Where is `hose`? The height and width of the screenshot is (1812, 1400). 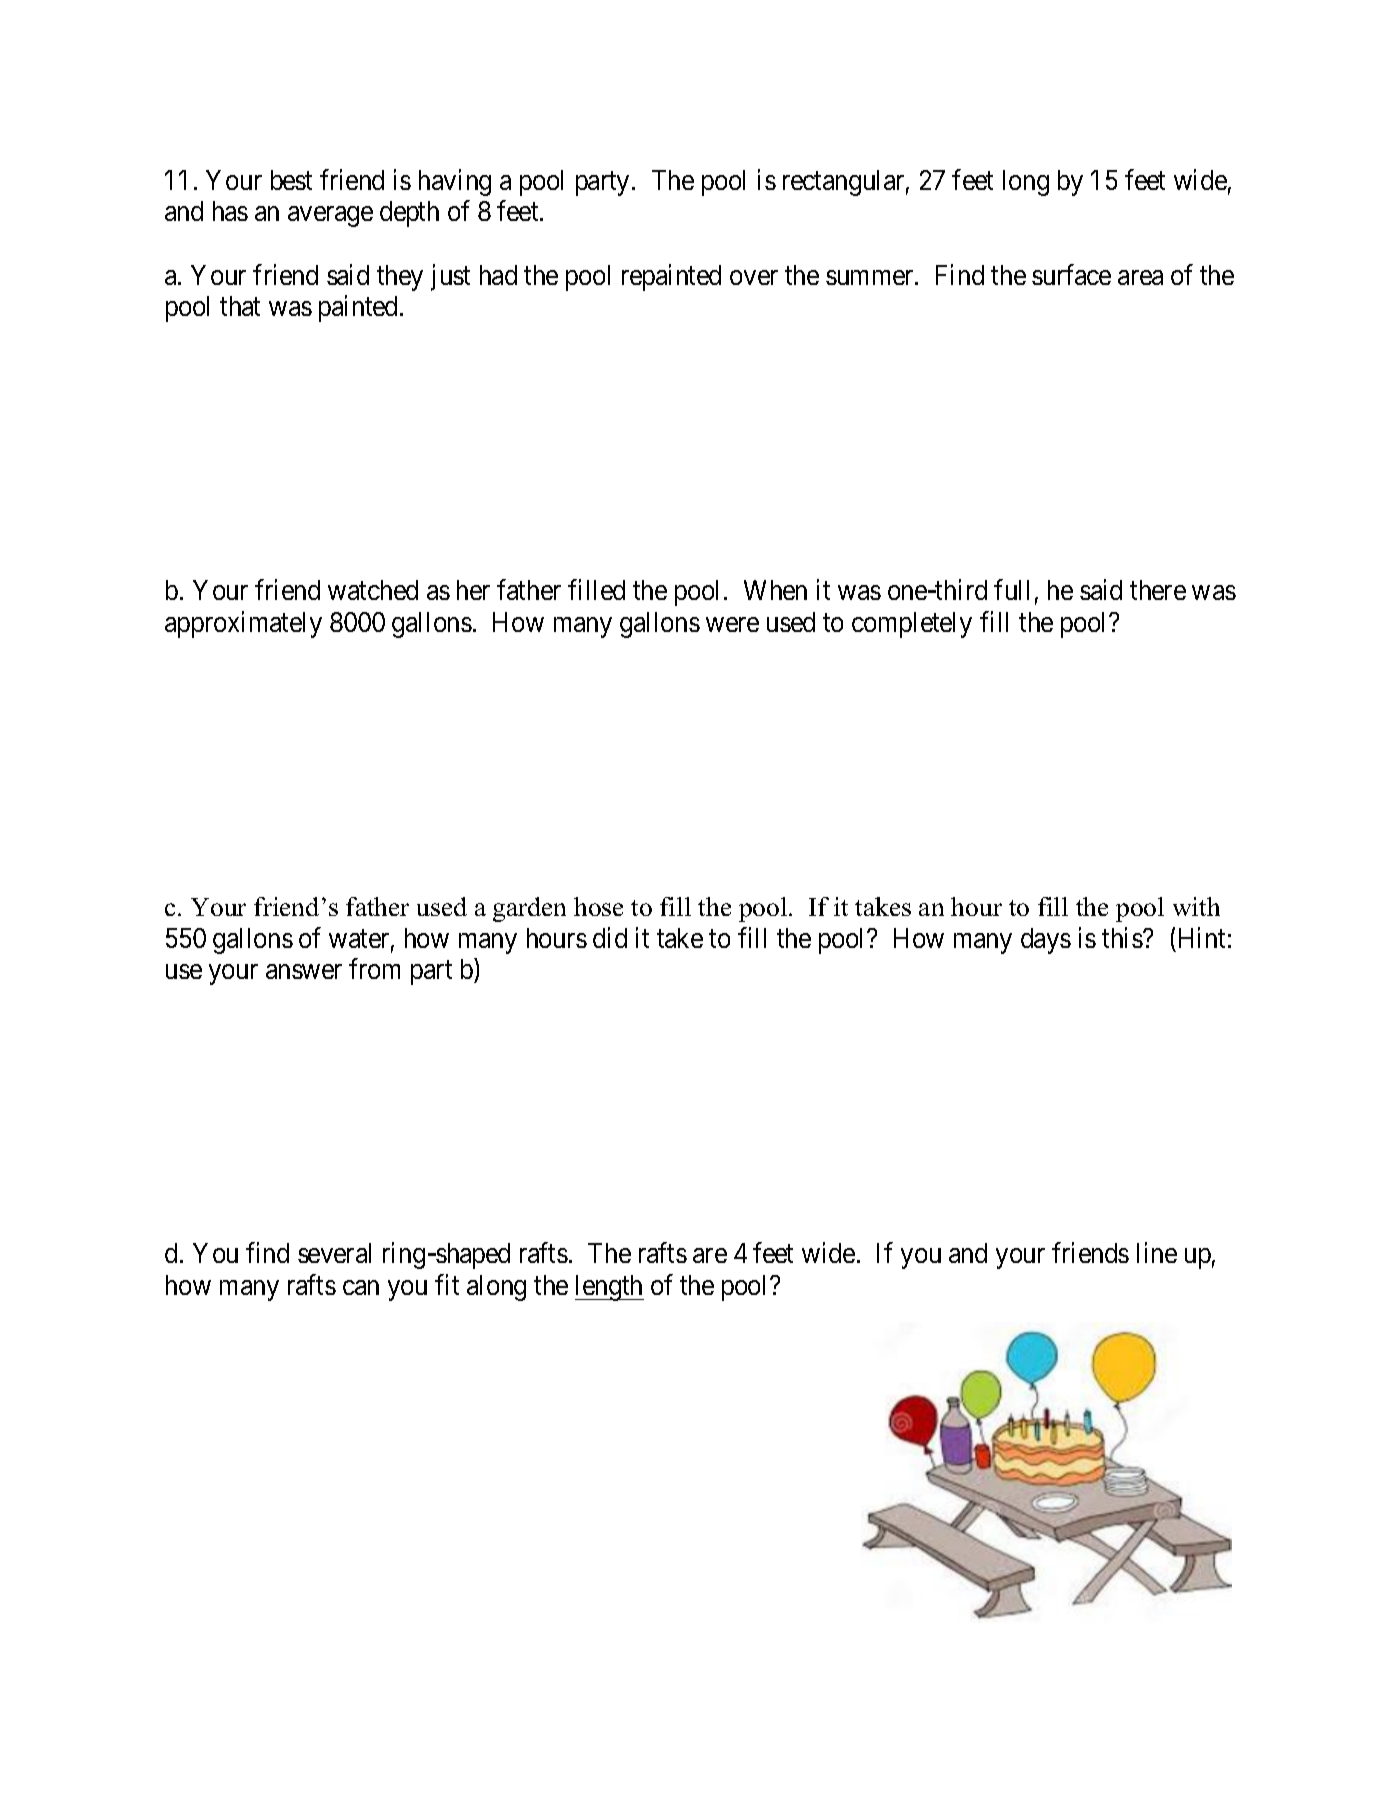
hose is located at coordinates (598, 906).
